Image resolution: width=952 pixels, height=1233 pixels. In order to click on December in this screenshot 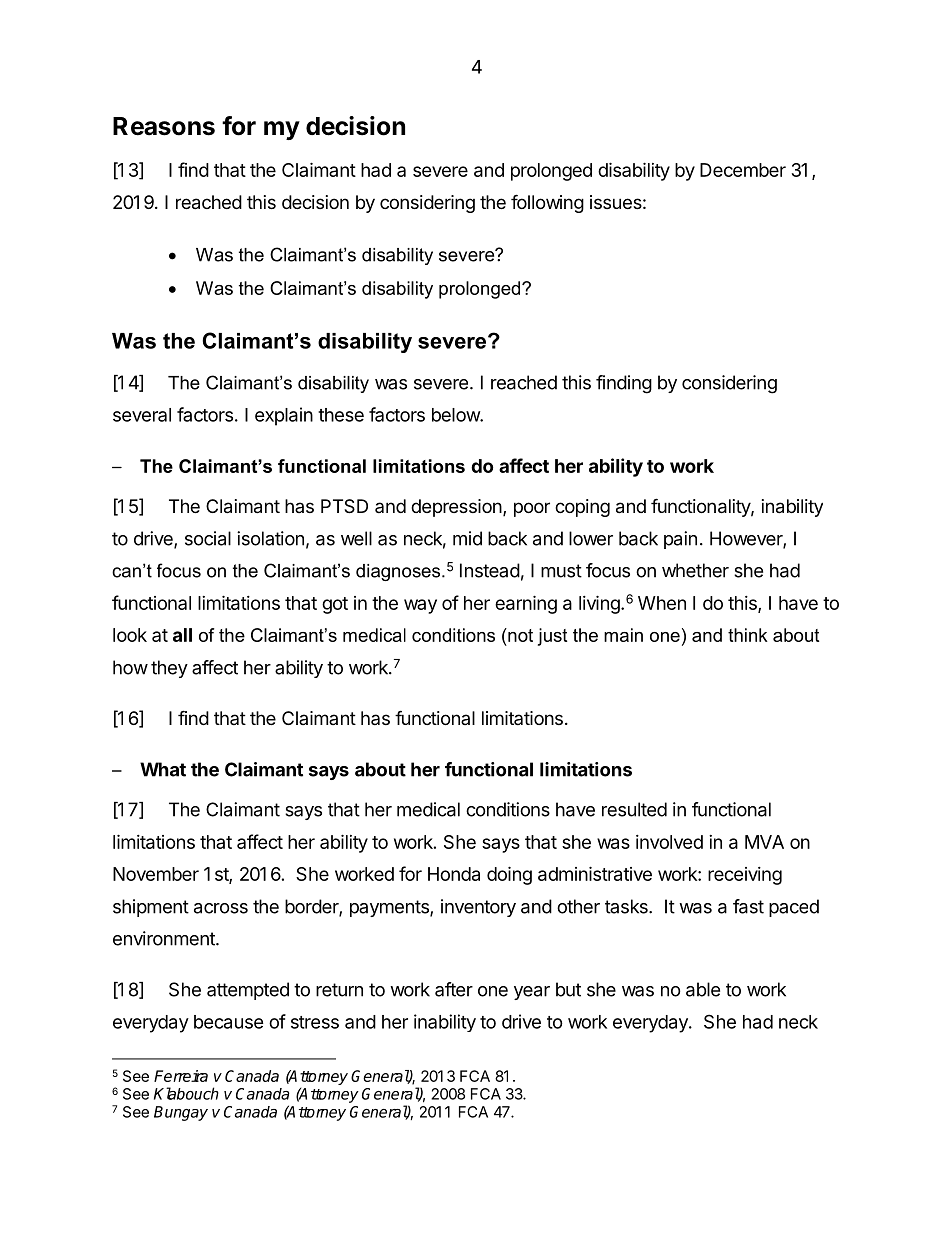, I will do `click(743, 170)`.
